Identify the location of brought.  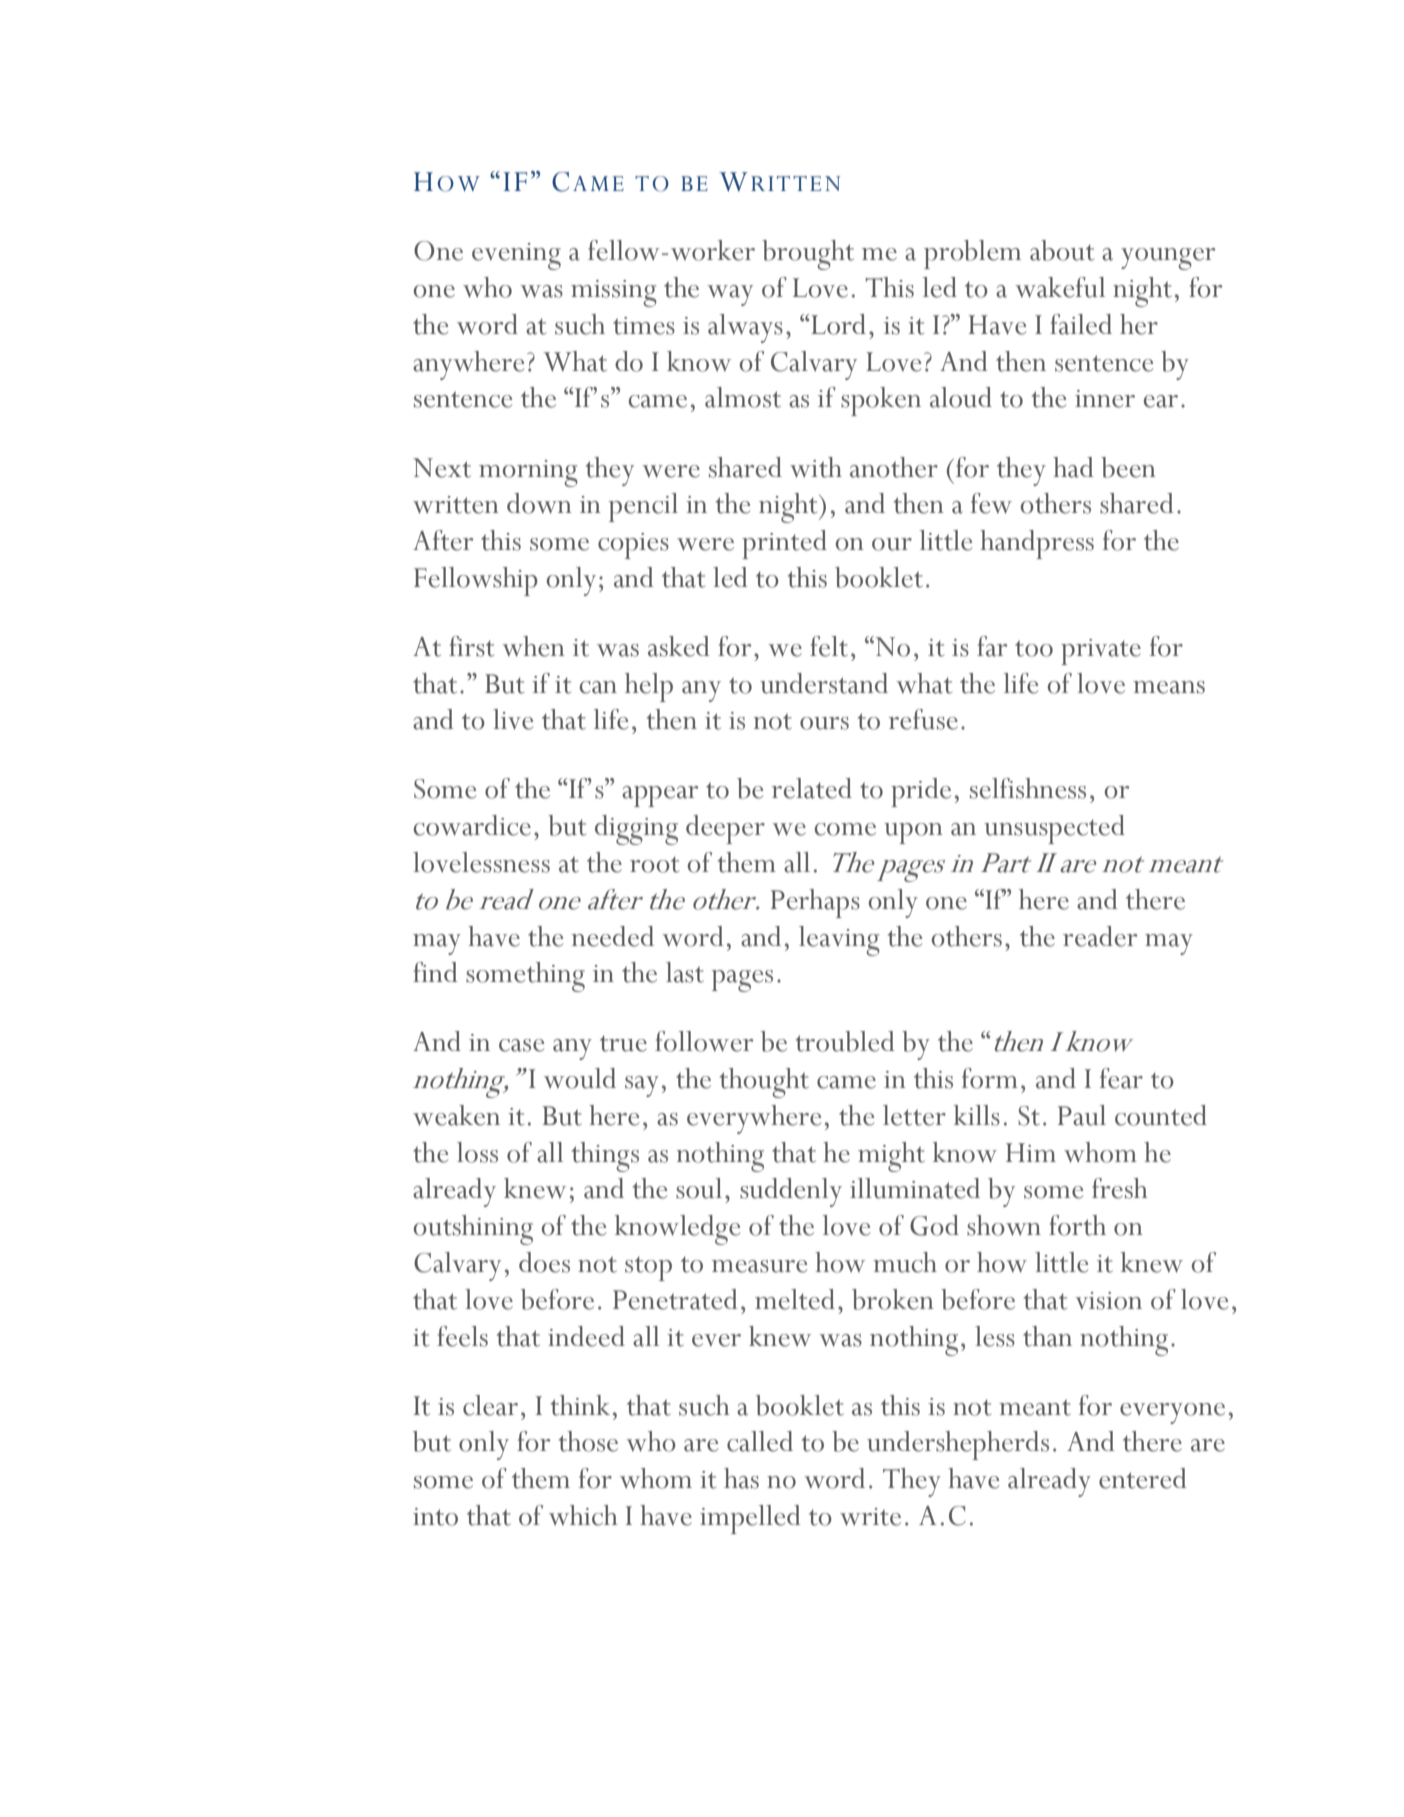
(808, 255).
